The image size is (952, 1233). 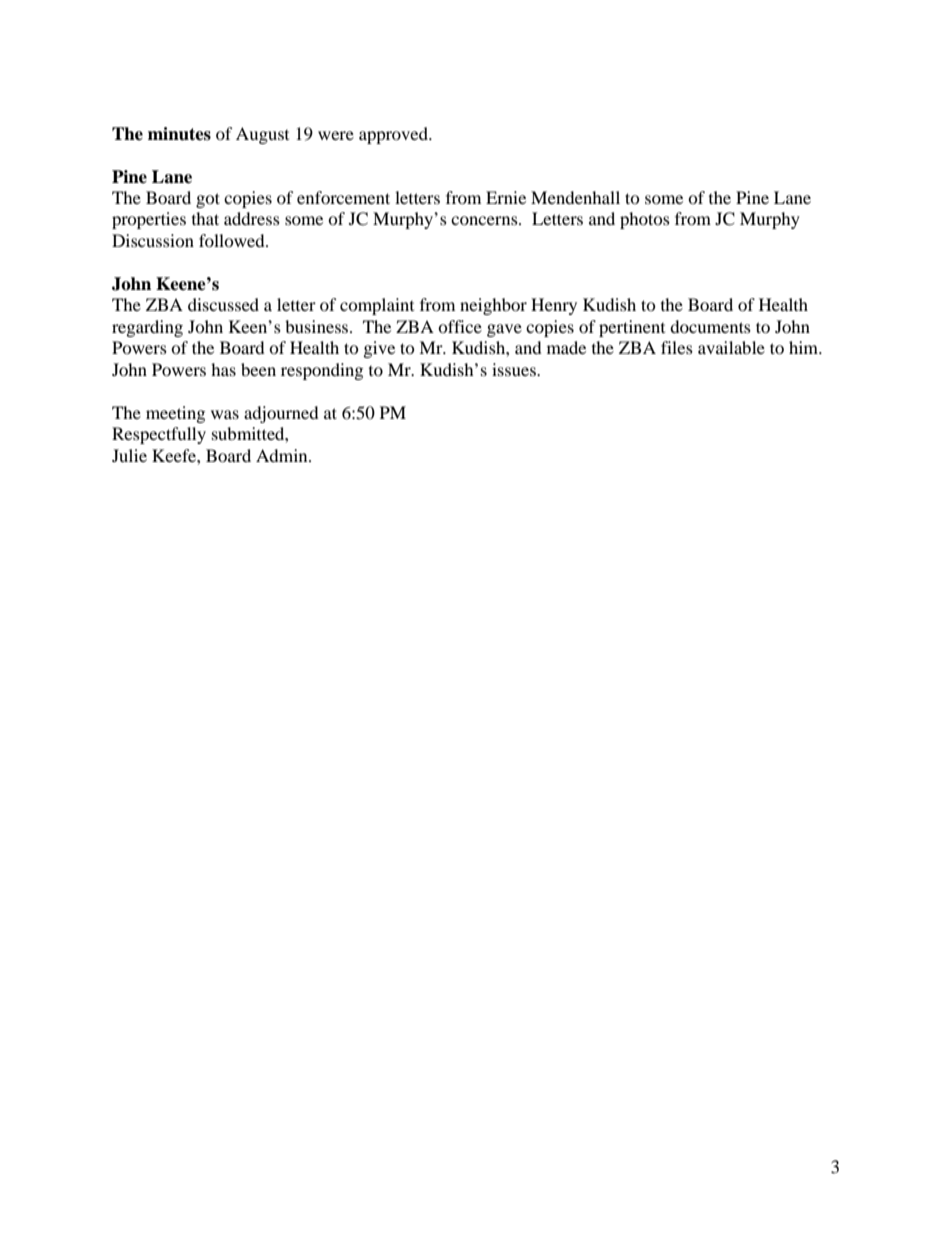 What do you see at coordinates (515, 369) in the screenshot?
I see `issues` at bounding box center [515, 369].
